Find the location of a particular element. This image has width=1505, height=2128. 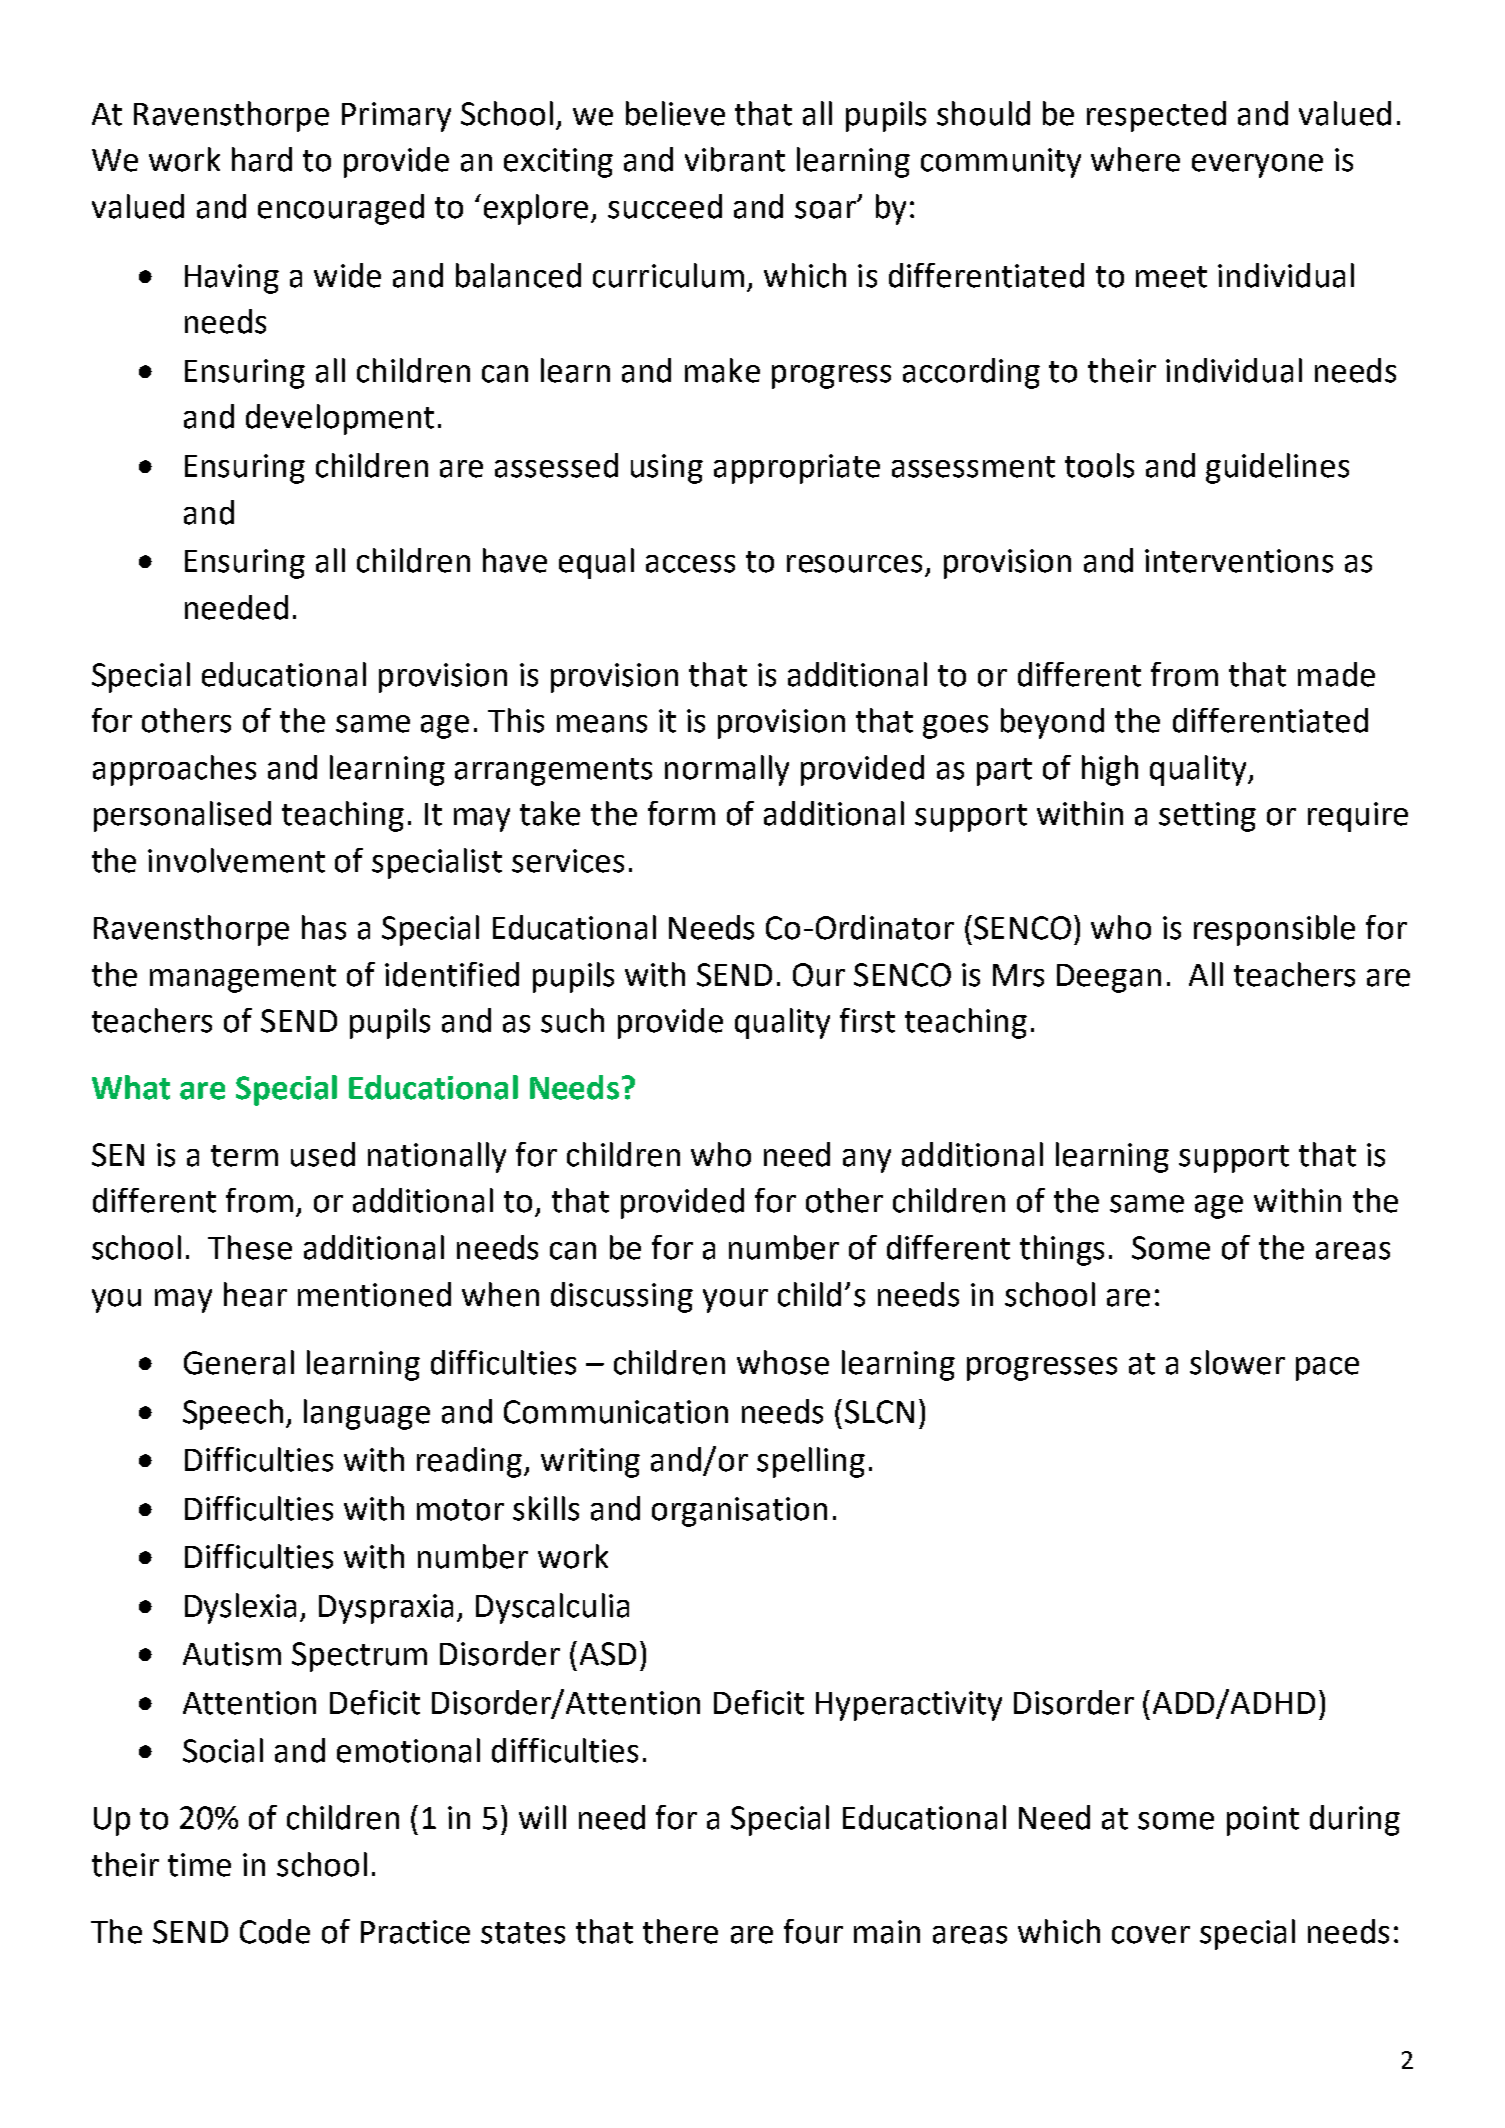

first is located at coordinates (867, 1020).
